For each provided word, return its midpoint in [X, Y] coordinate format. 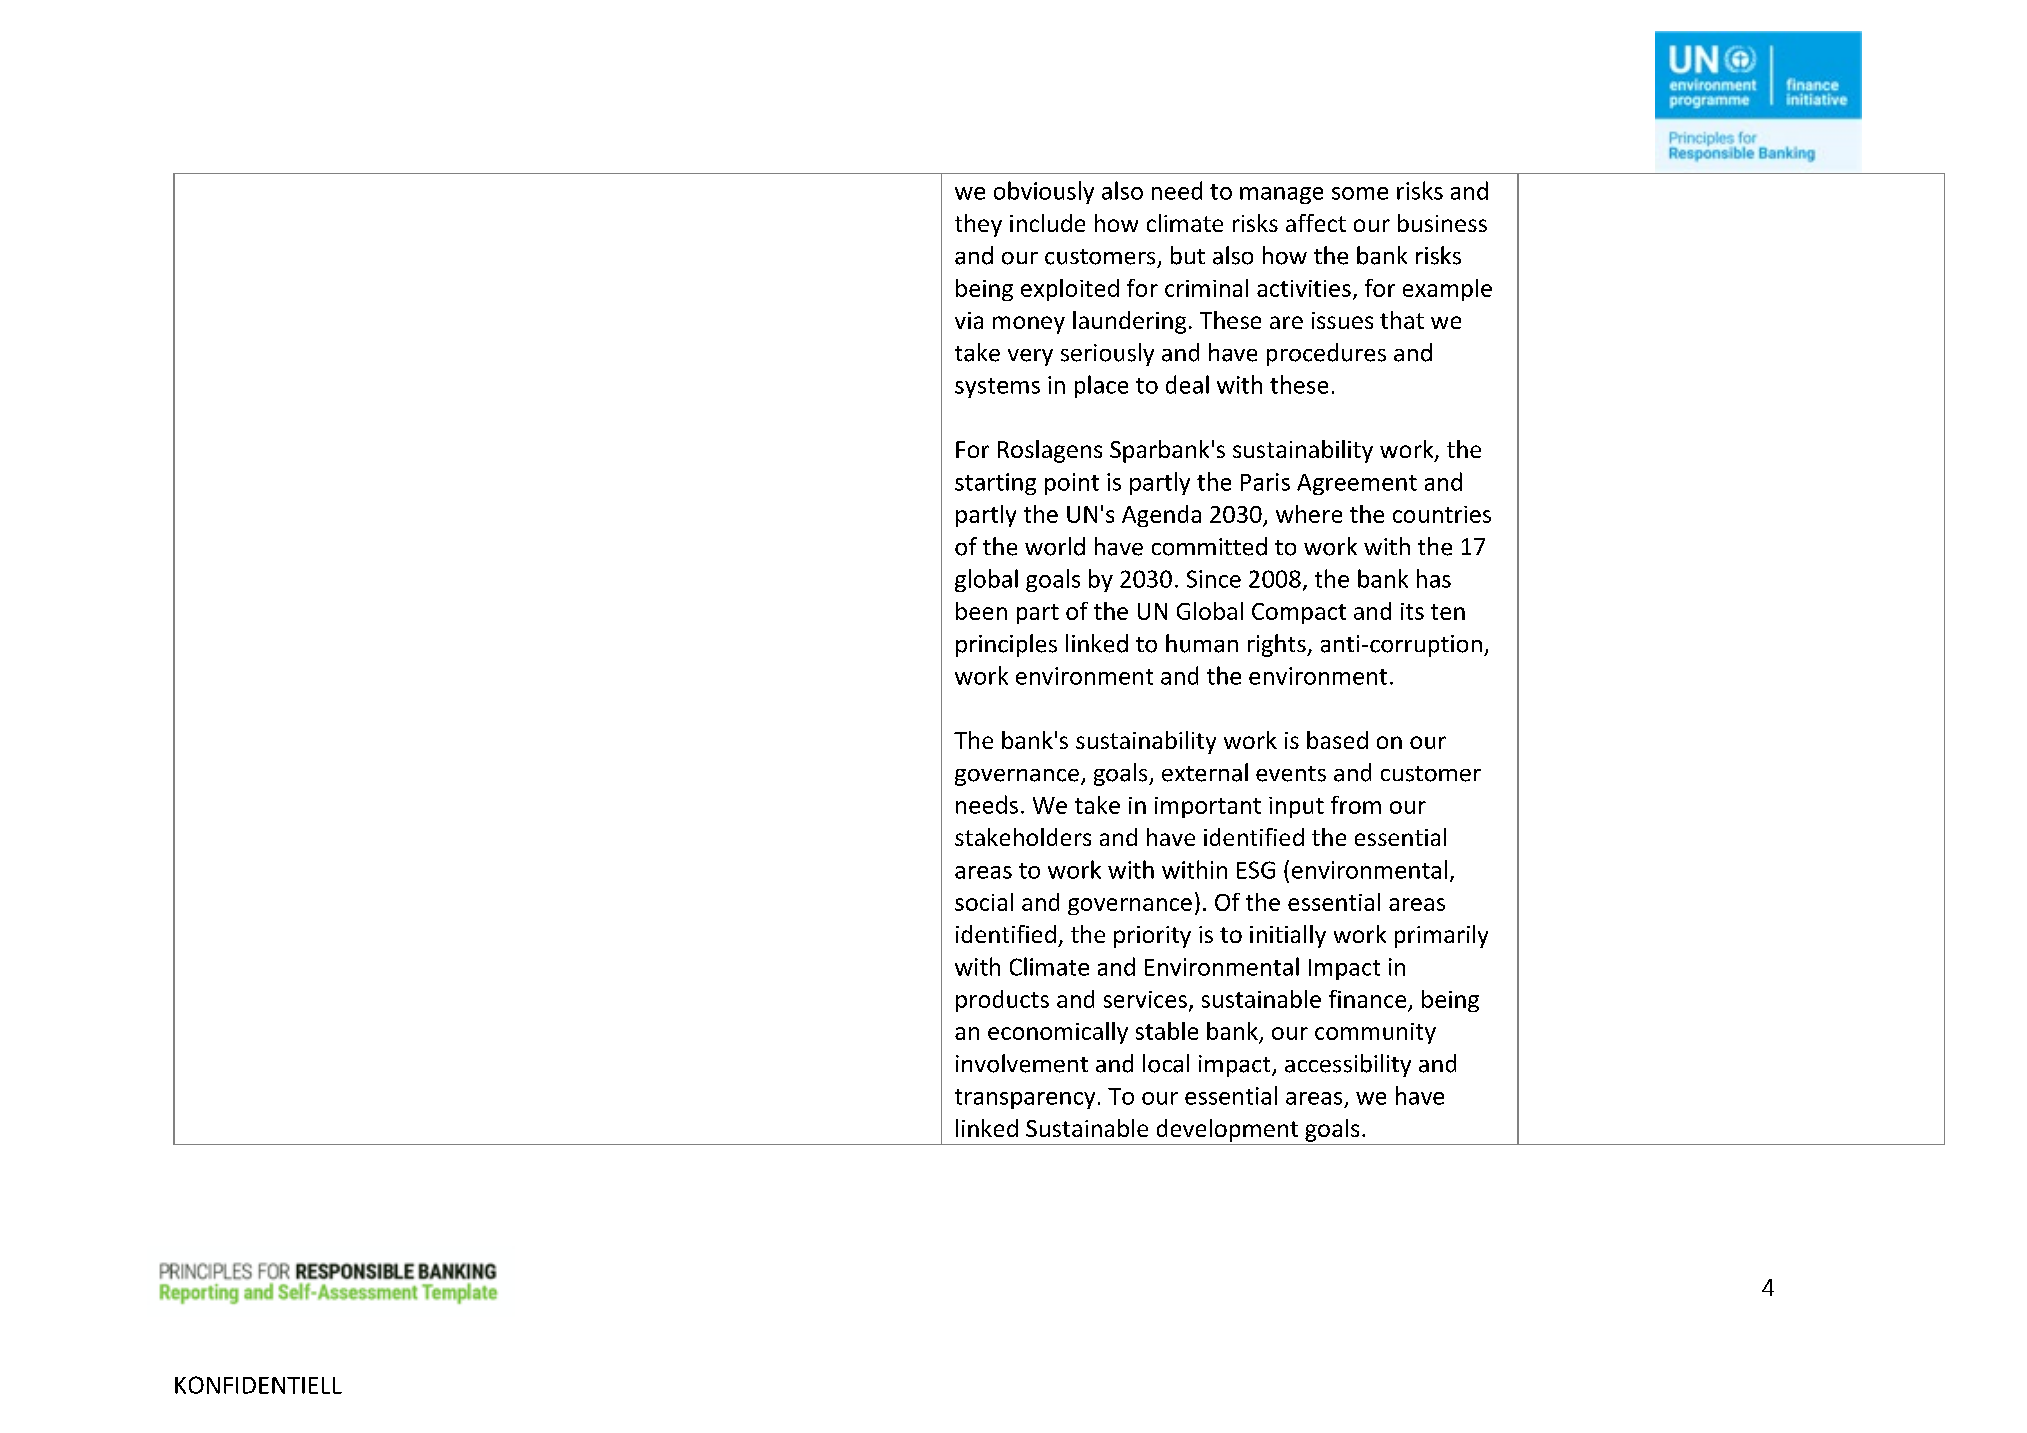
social [984, 902]
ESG [1256, 870]
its [1412, 611]
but [1188, 255]
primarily [1441, 936]
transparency [1025, 1099]
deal [1187, 384]
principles [1006, 645]
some [1360, 193]
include [1047, 223]
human [1202, 643]
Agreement [1357, 484]
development [1227, 1130]
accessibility [1348, 1065]
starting [995, 484]
